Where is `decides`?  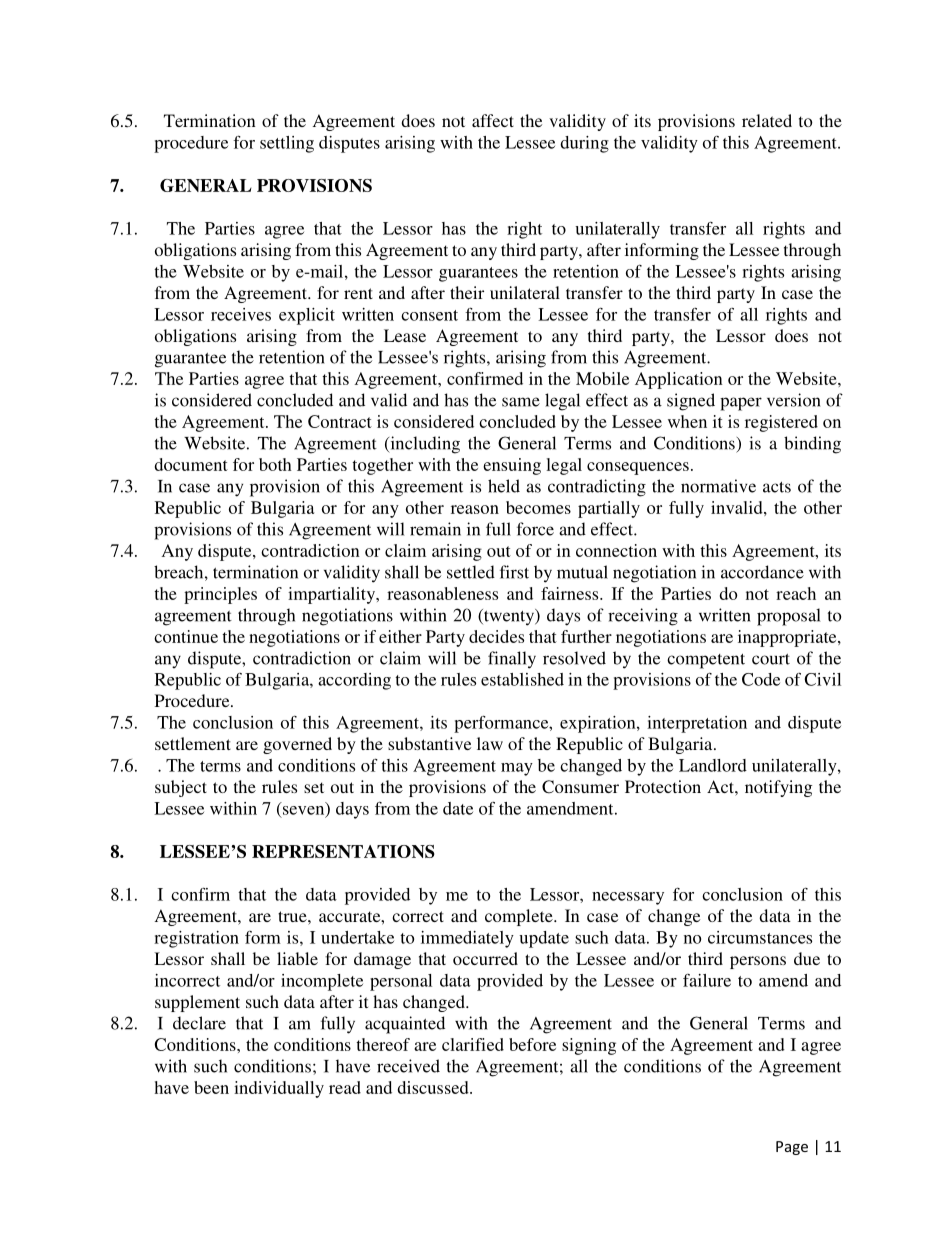
decides is located at coordinates (496, 636).
